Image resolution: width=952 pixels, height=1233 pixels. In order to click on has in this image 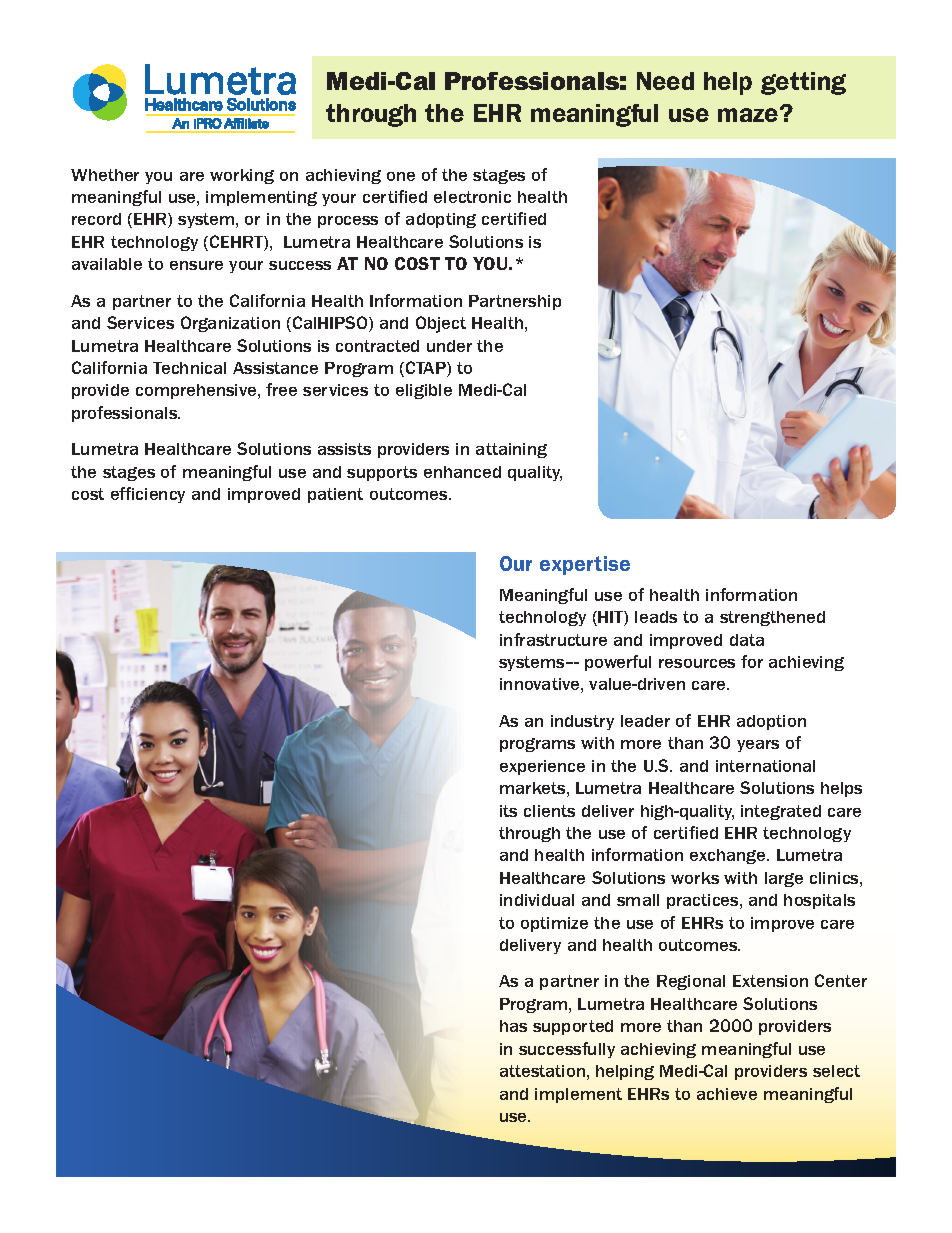, I will do `click(513, 1026)`.
